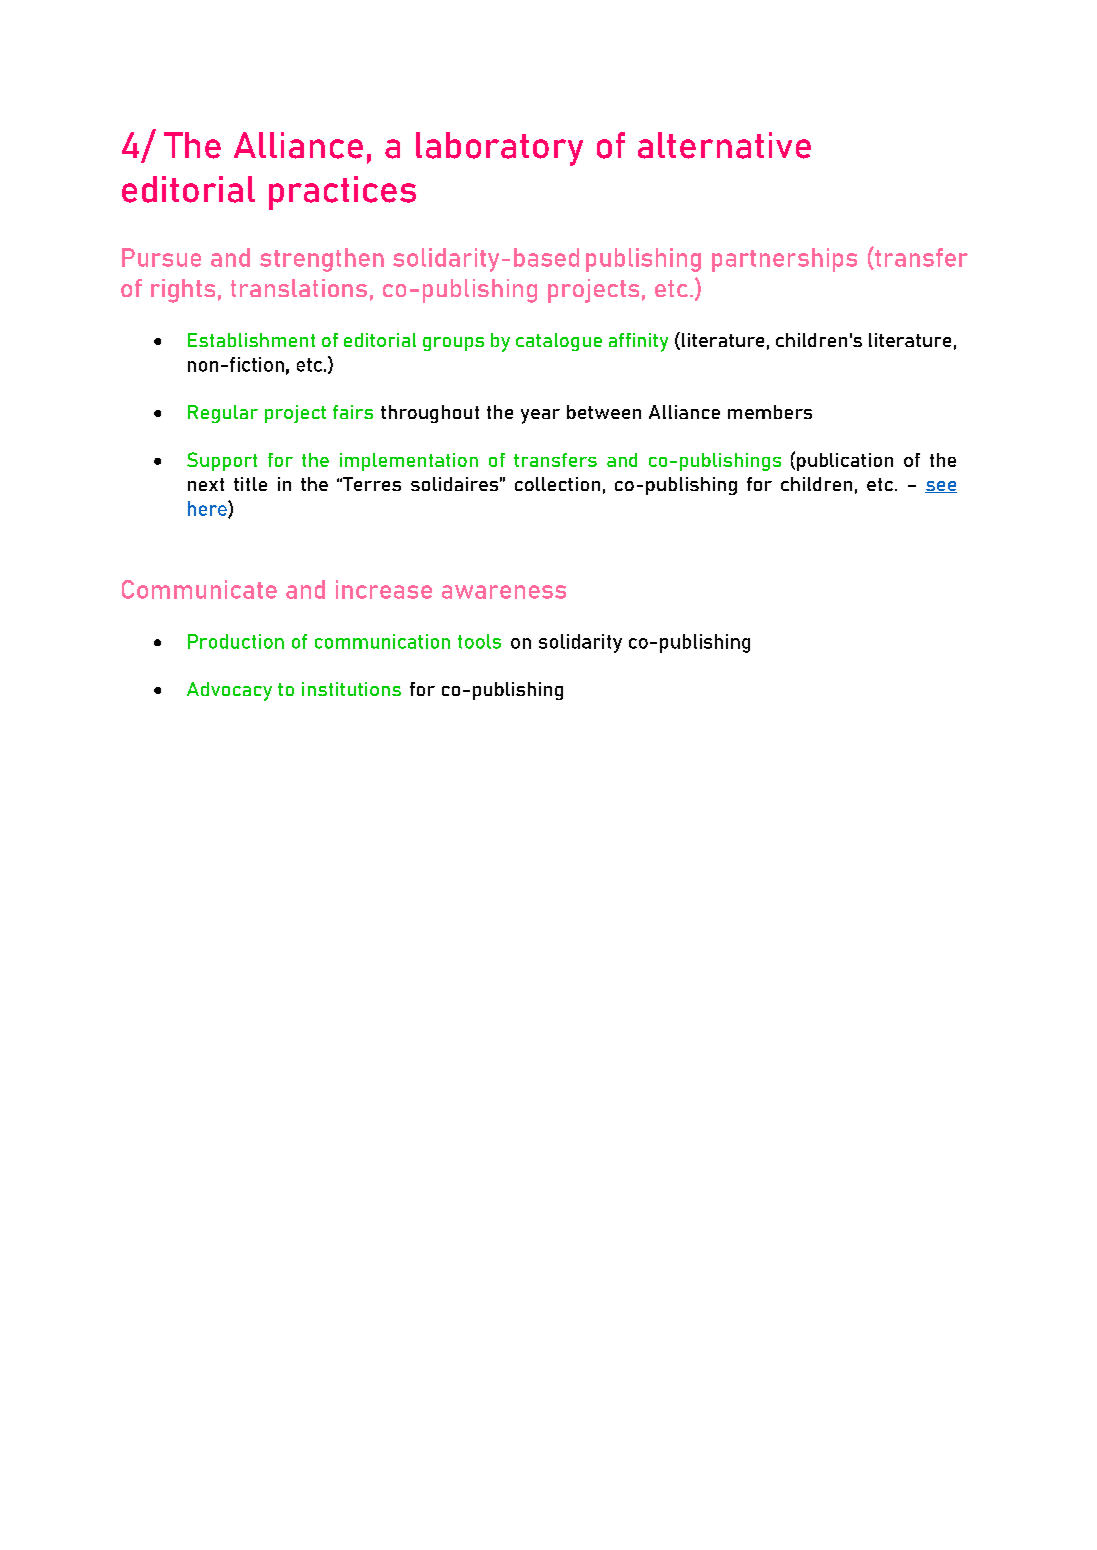 This image has height=1550, width=1097. I want to click on alternative, so click(724, 145).
